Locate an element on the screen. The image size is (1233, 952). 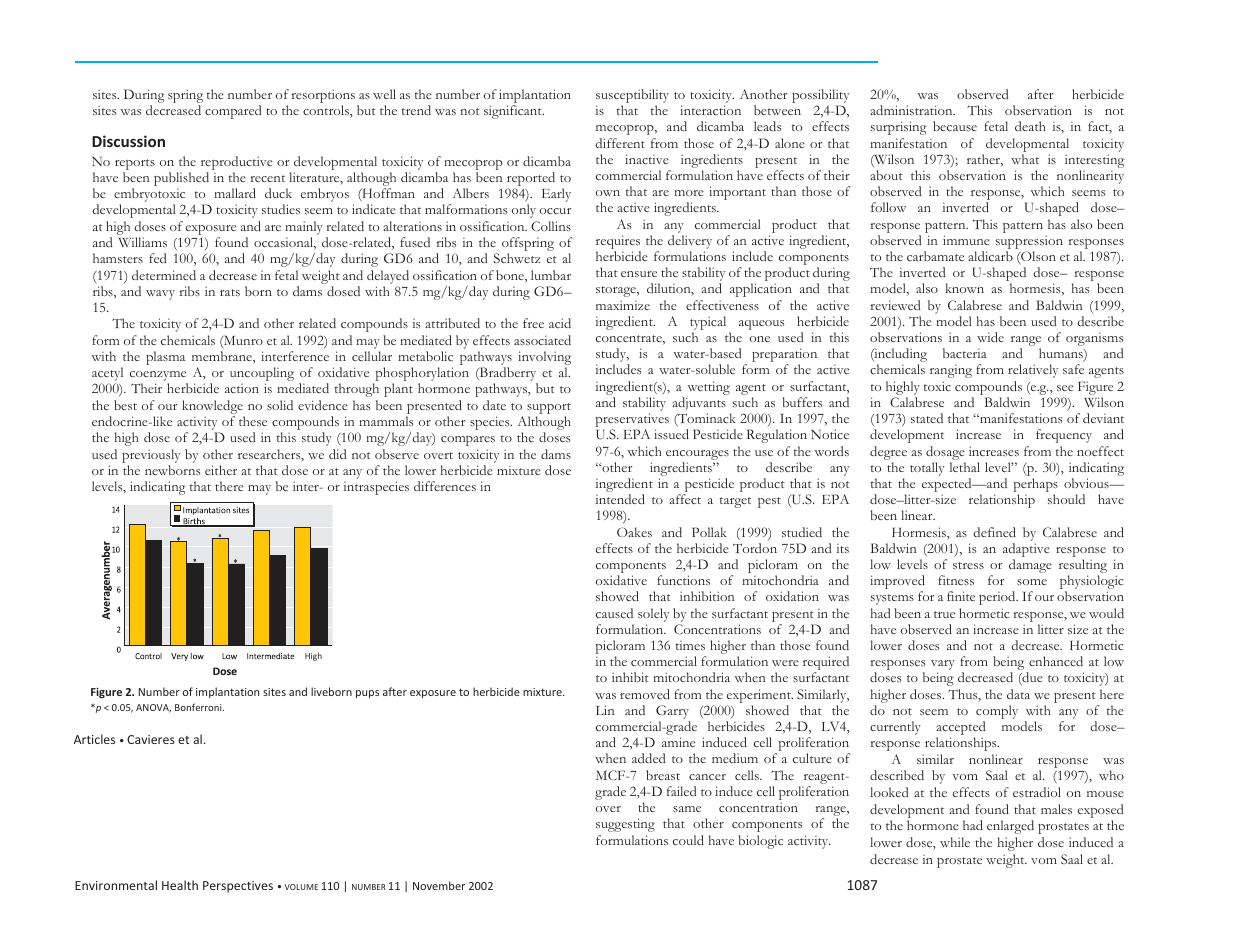
susceptibility is located at coordinates (632, 97).
